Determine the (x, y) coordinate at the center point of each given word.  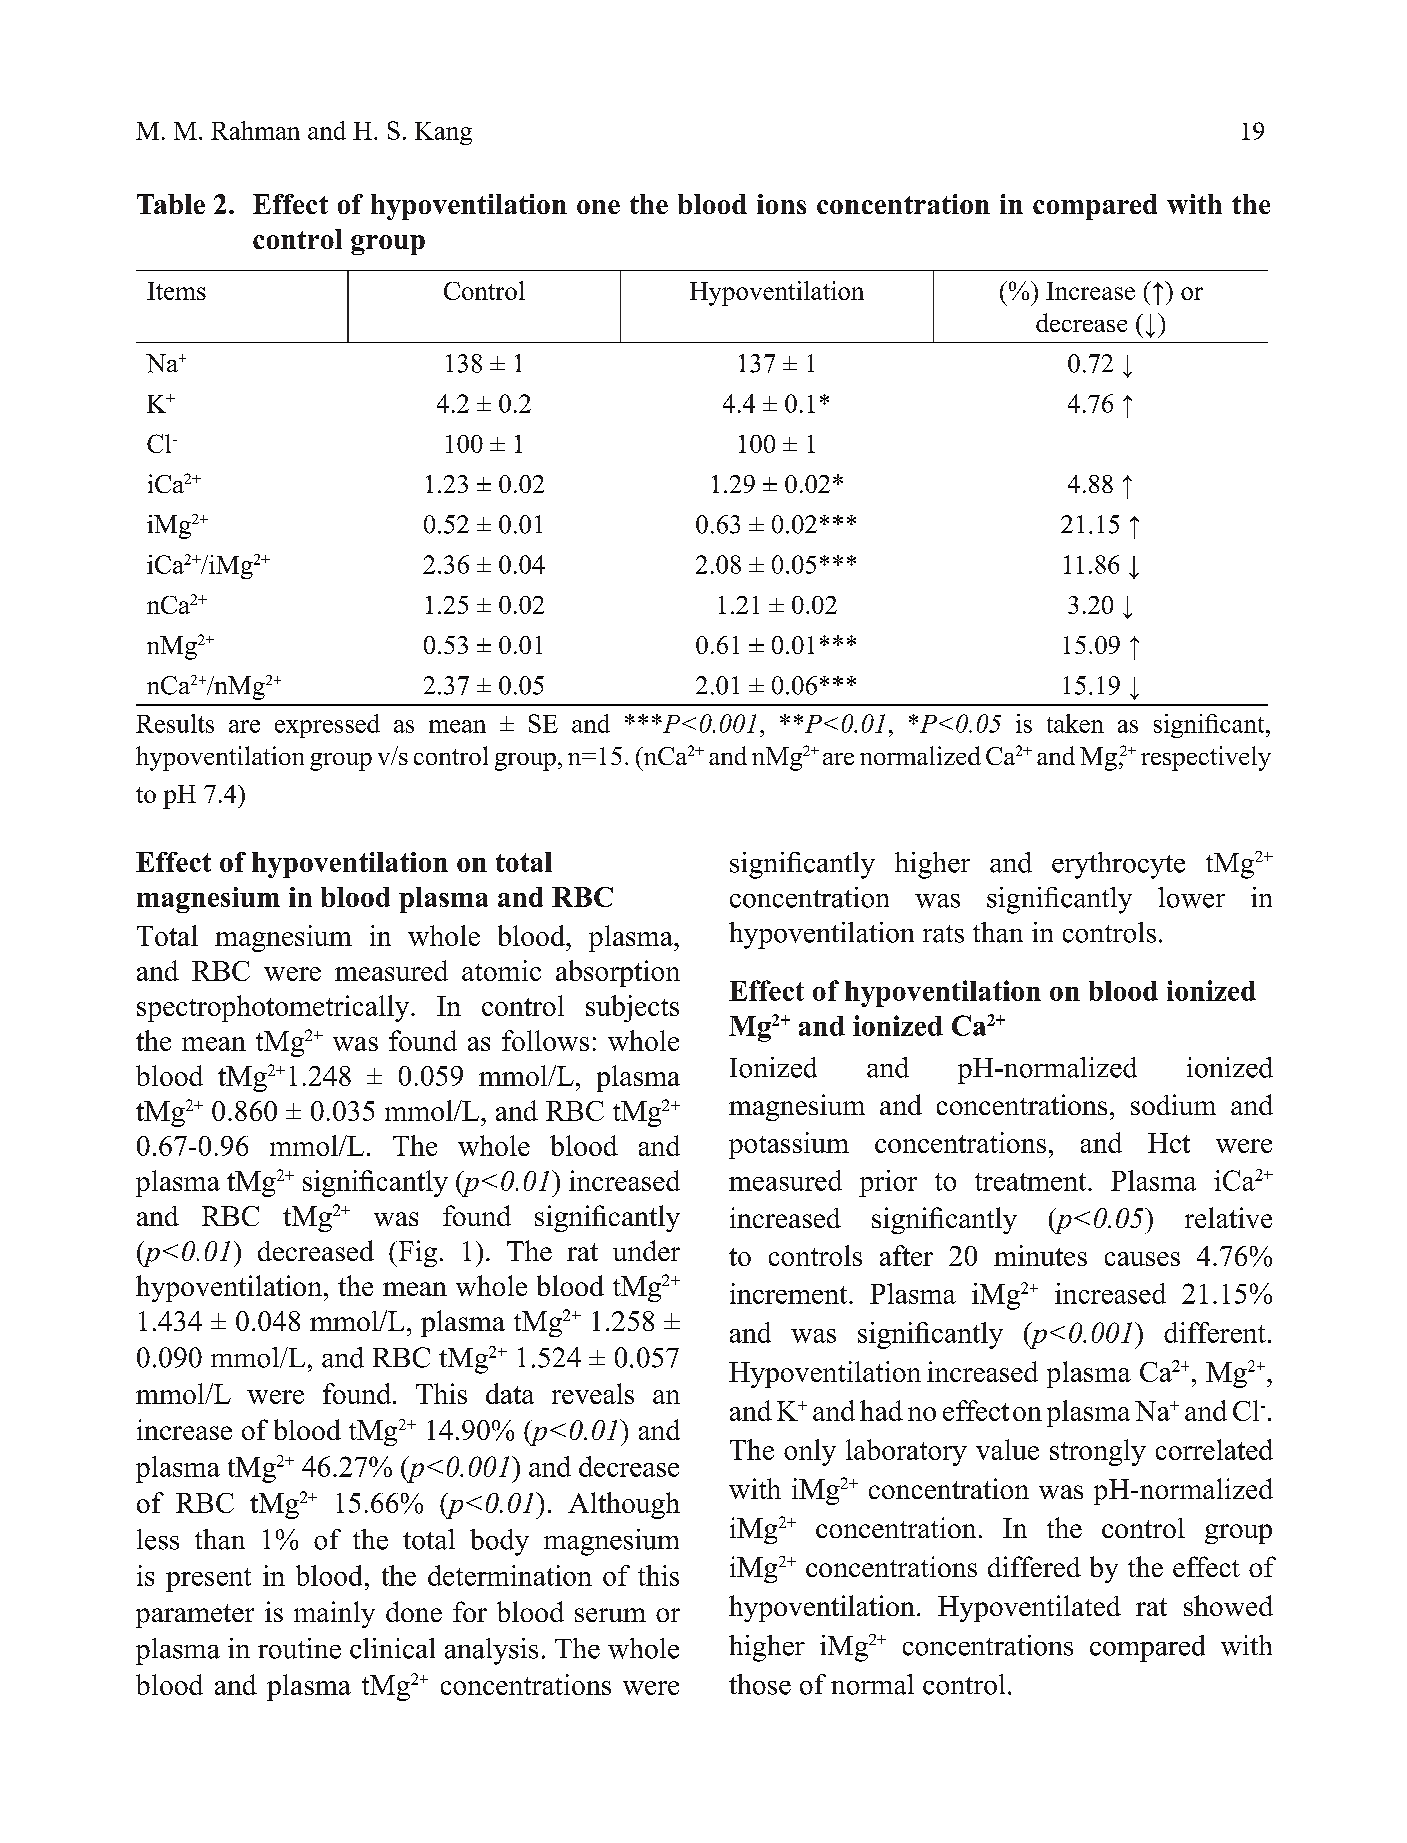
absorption (618, 973)
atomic (501, 970)
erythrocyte (1118, 865)
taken (1075, 723)
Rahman (255, 130)
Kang (443, 133)
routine (299, 1648)
